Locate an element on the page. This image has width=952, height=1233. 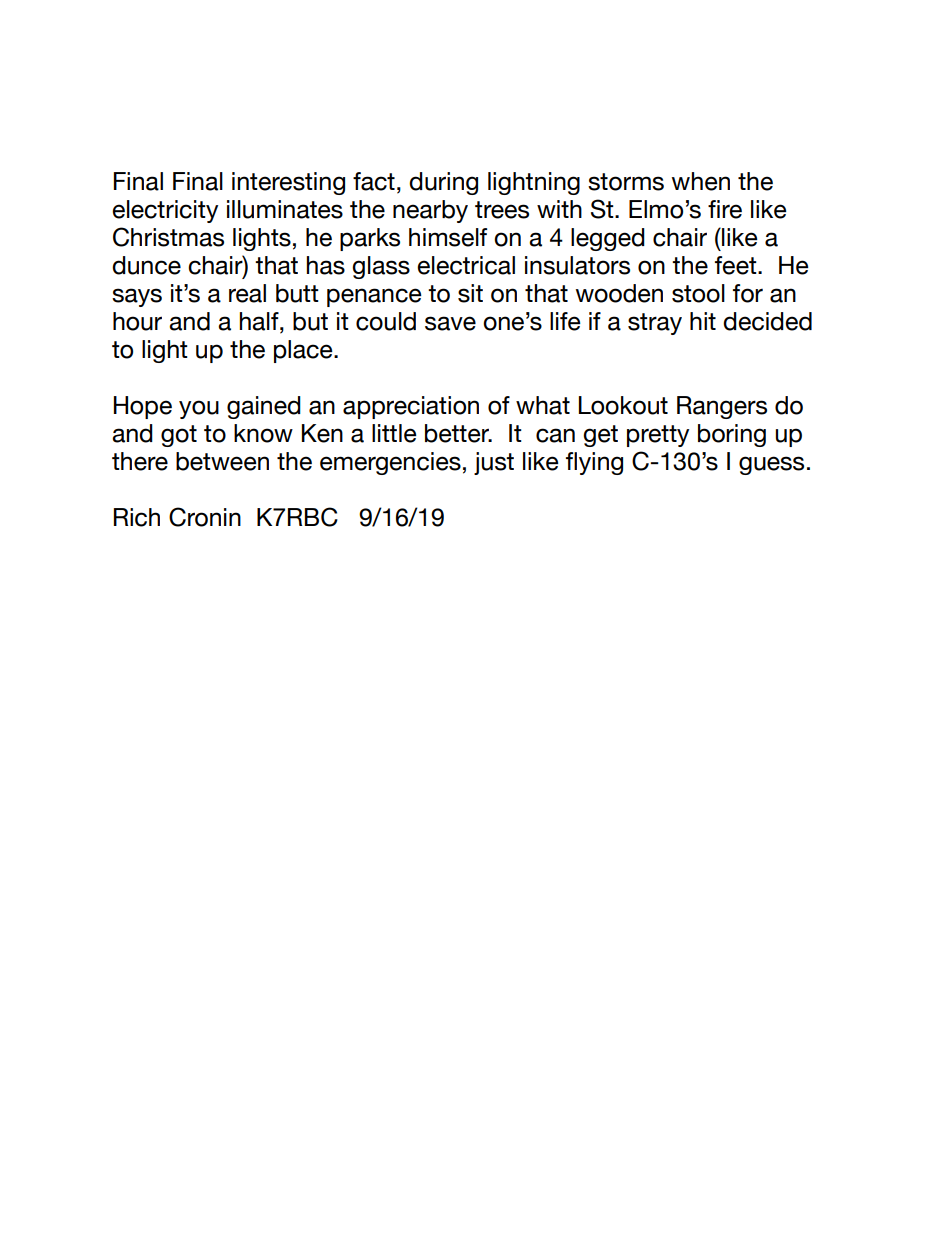
save is located at coordinates (450, 323).
